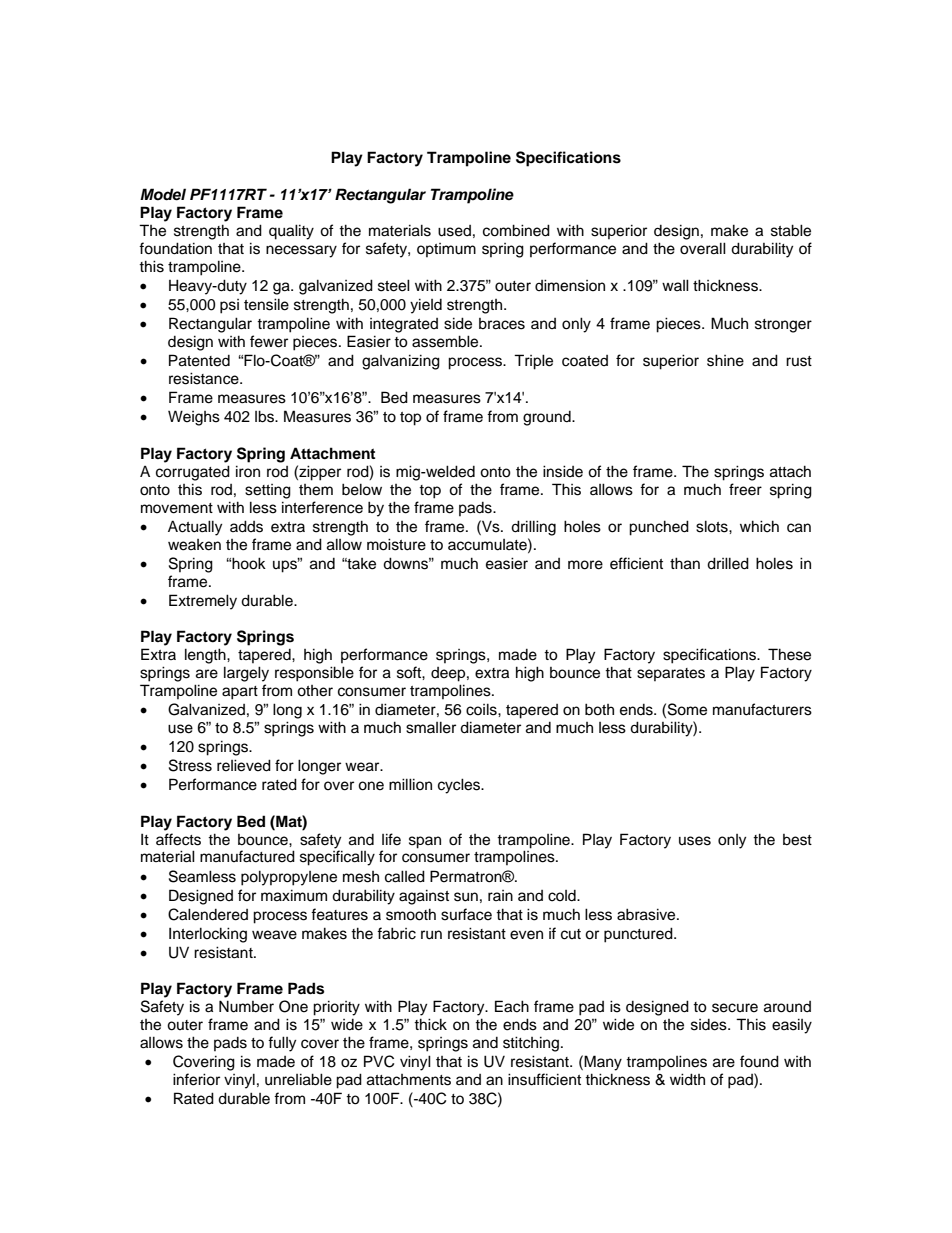 The width and height of the screenshot is (952, 1233). What do you see at coordinates (291, 232) in the screenshot?
I see `quality` at bounding box center [291, 232].
